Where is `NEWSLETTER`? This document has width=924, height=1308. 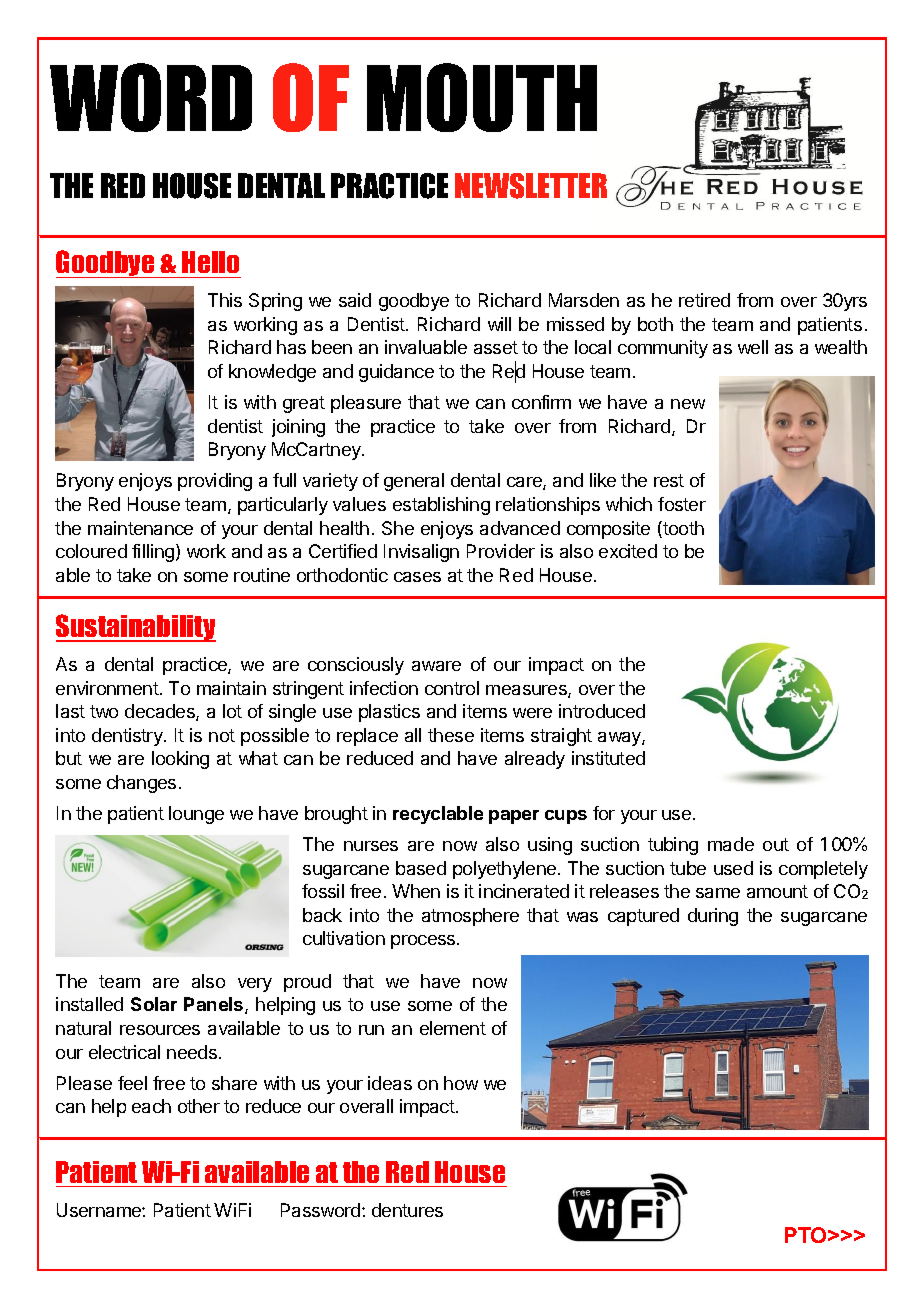 NEWSLETTER is located at coordinates (531, 186).
